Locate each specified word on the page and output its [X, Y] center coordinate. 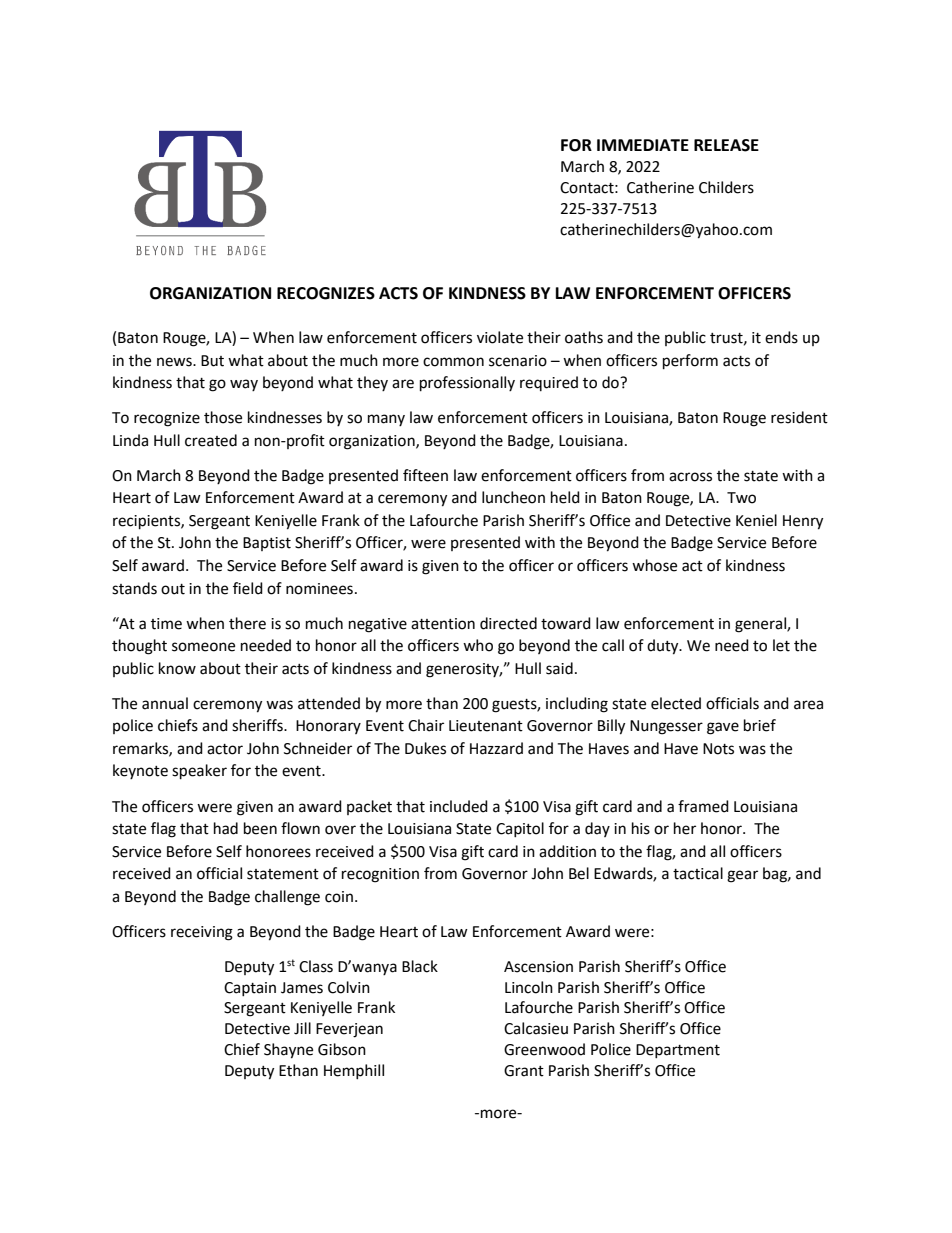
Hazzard [496, 748]
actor [225, 749]
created [211, 440]
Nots [718, 749]
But [212, 361]
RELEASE [726, 145]
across [690, 477]
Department [678, 1051]
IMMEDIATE [643, 145]
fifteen [425, 475]
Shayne [288, 1051]
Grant [524, 1071]
